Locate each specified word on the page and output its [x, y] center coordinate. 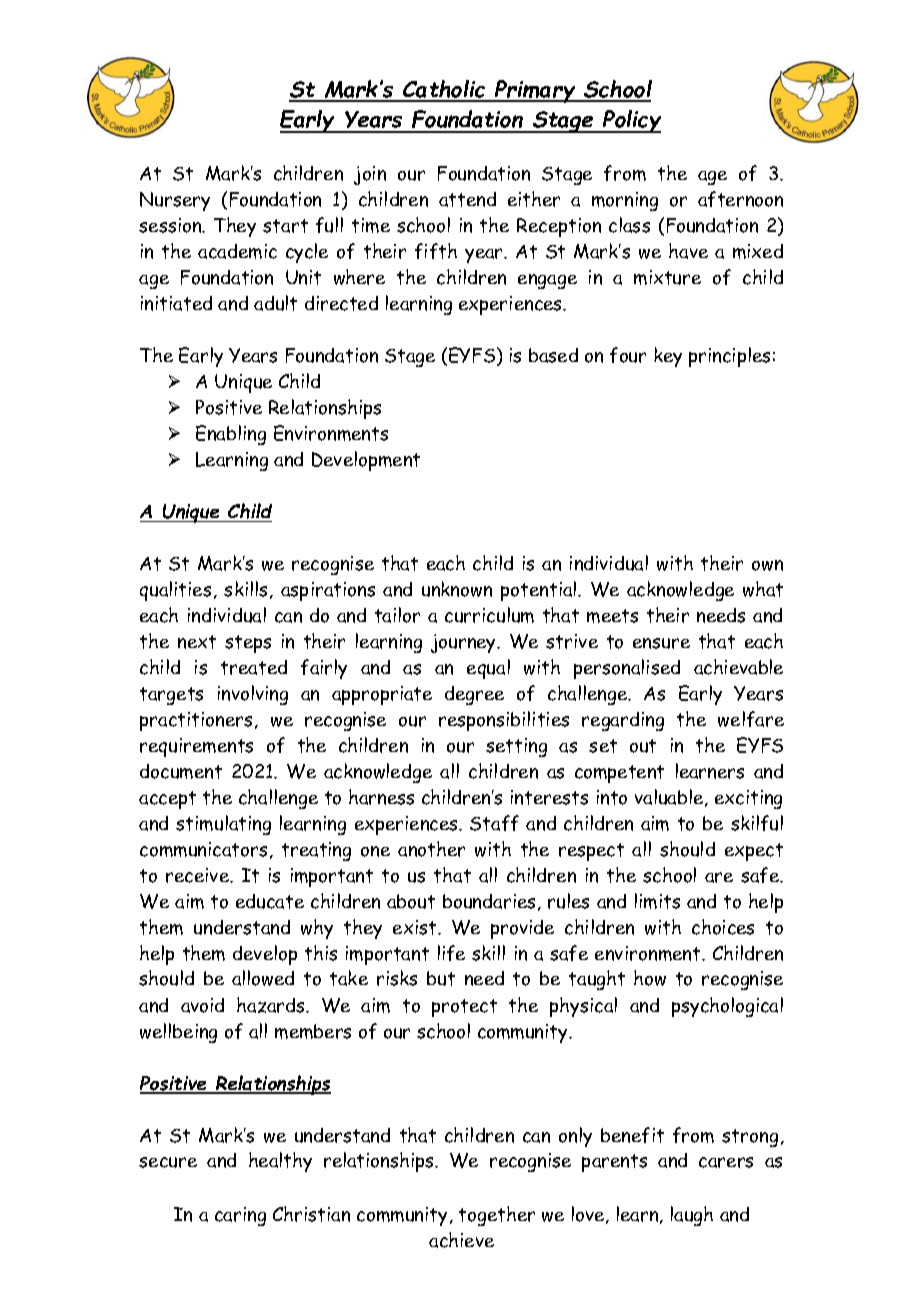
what [763, 589]
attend [467, 199]
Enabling [231, 435]
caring [240, 1216]
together [497, 1216]
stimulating [223, 825]
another [431, 849]
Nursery [175, 201]
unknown [457, 589]
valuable [670, 798]
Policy [631, 121]
